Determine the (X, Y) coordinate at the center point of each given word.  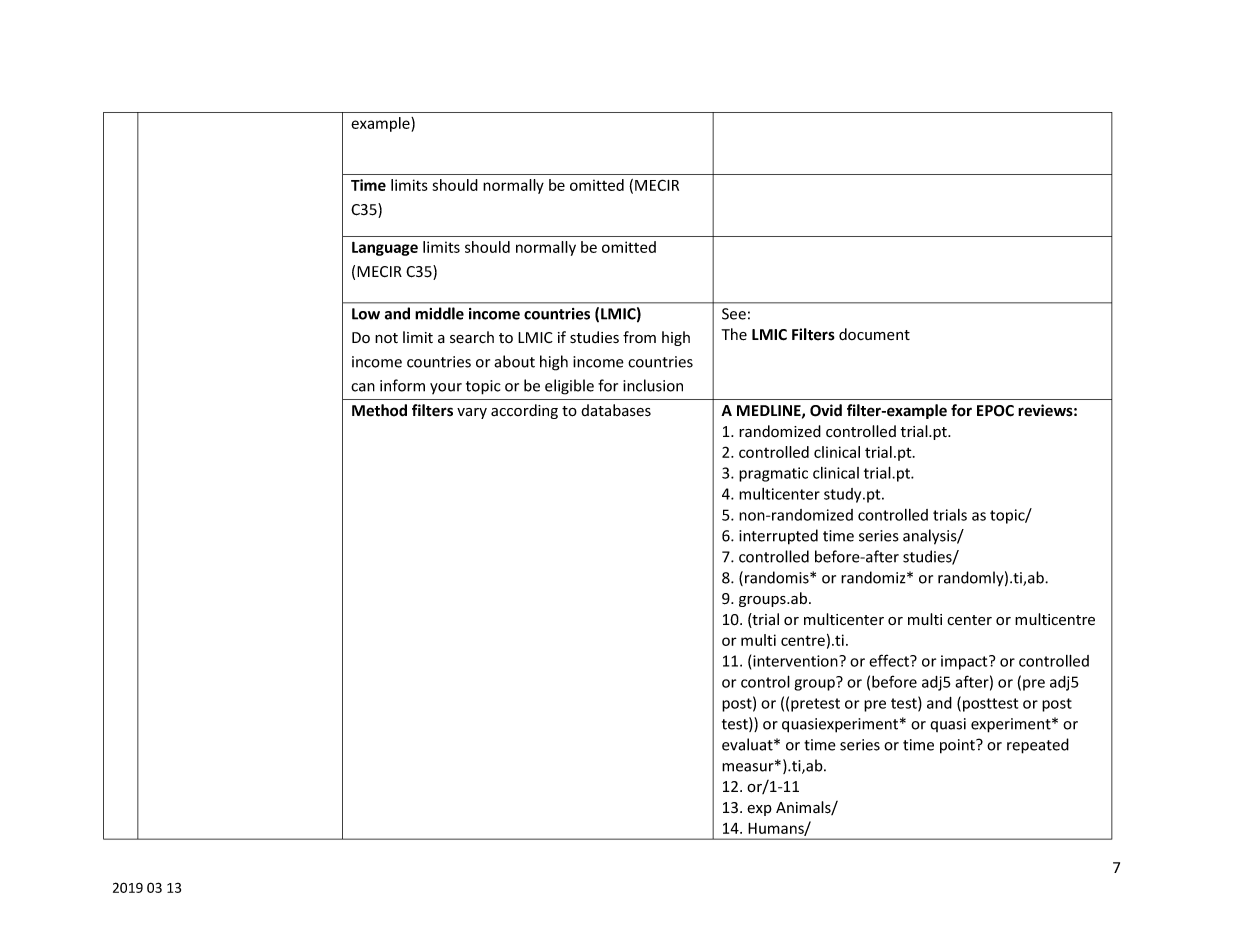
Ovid (826, 410)
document (874, 334)
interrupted (778, 537)
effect (890, 660)
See (734, 314)
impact (965, 662)
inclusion (653, 385)
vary (472, 413)
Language (385, 249)
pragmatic (773, 474)
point (958, 746)
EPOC (995, 411)
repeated (1038, 746)
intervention (796, 661)
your (446, 388)
